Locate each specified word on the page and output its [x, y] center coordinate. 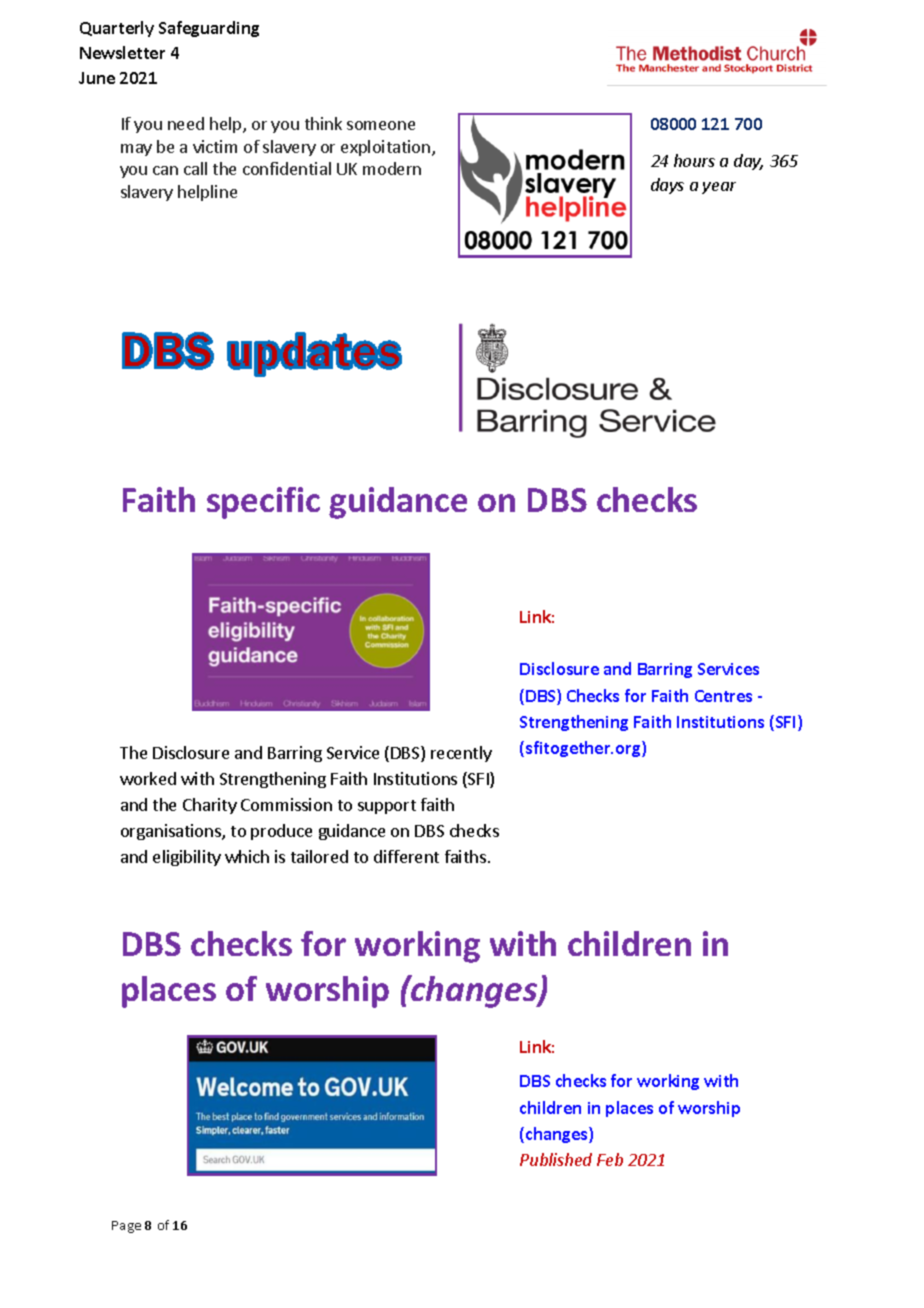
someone [381, 125]
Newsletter [122, 52]
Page [126, 1227]
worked [148, 778]
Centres [723, 696]
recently [461, 754]
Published [556, 1159]
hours [694, 160]
